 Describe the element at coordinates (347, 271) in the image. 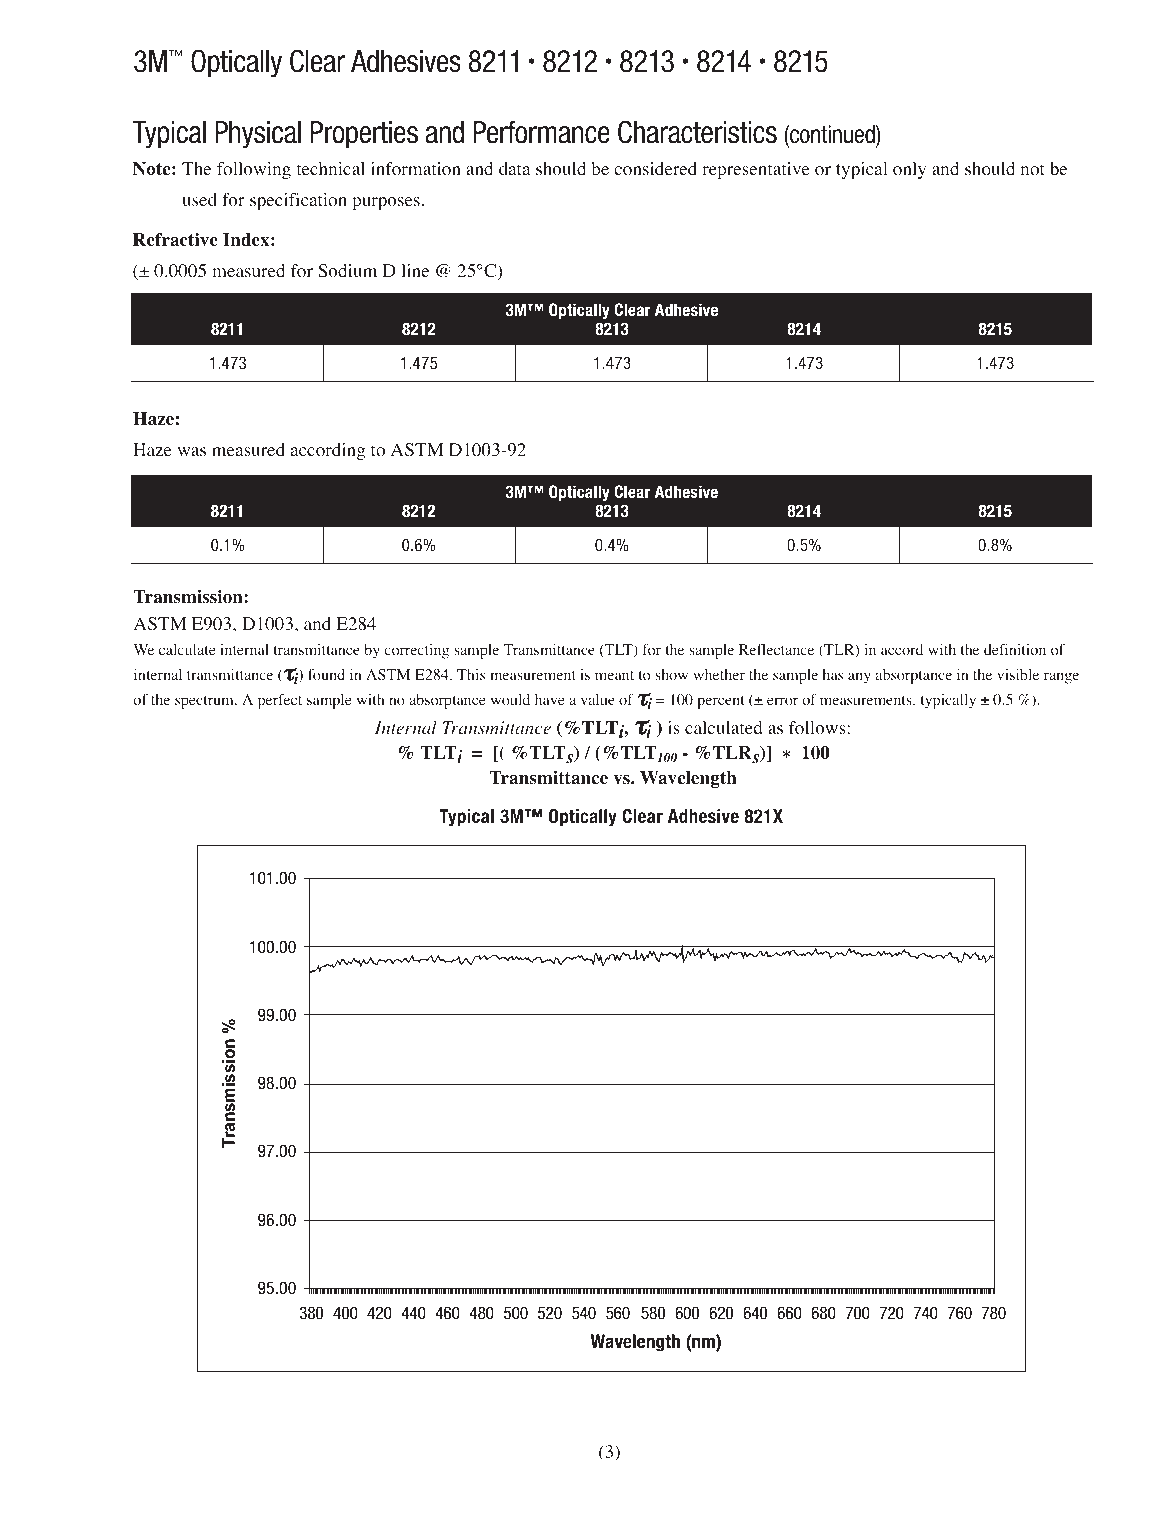

I see `Sodium` at that location.
